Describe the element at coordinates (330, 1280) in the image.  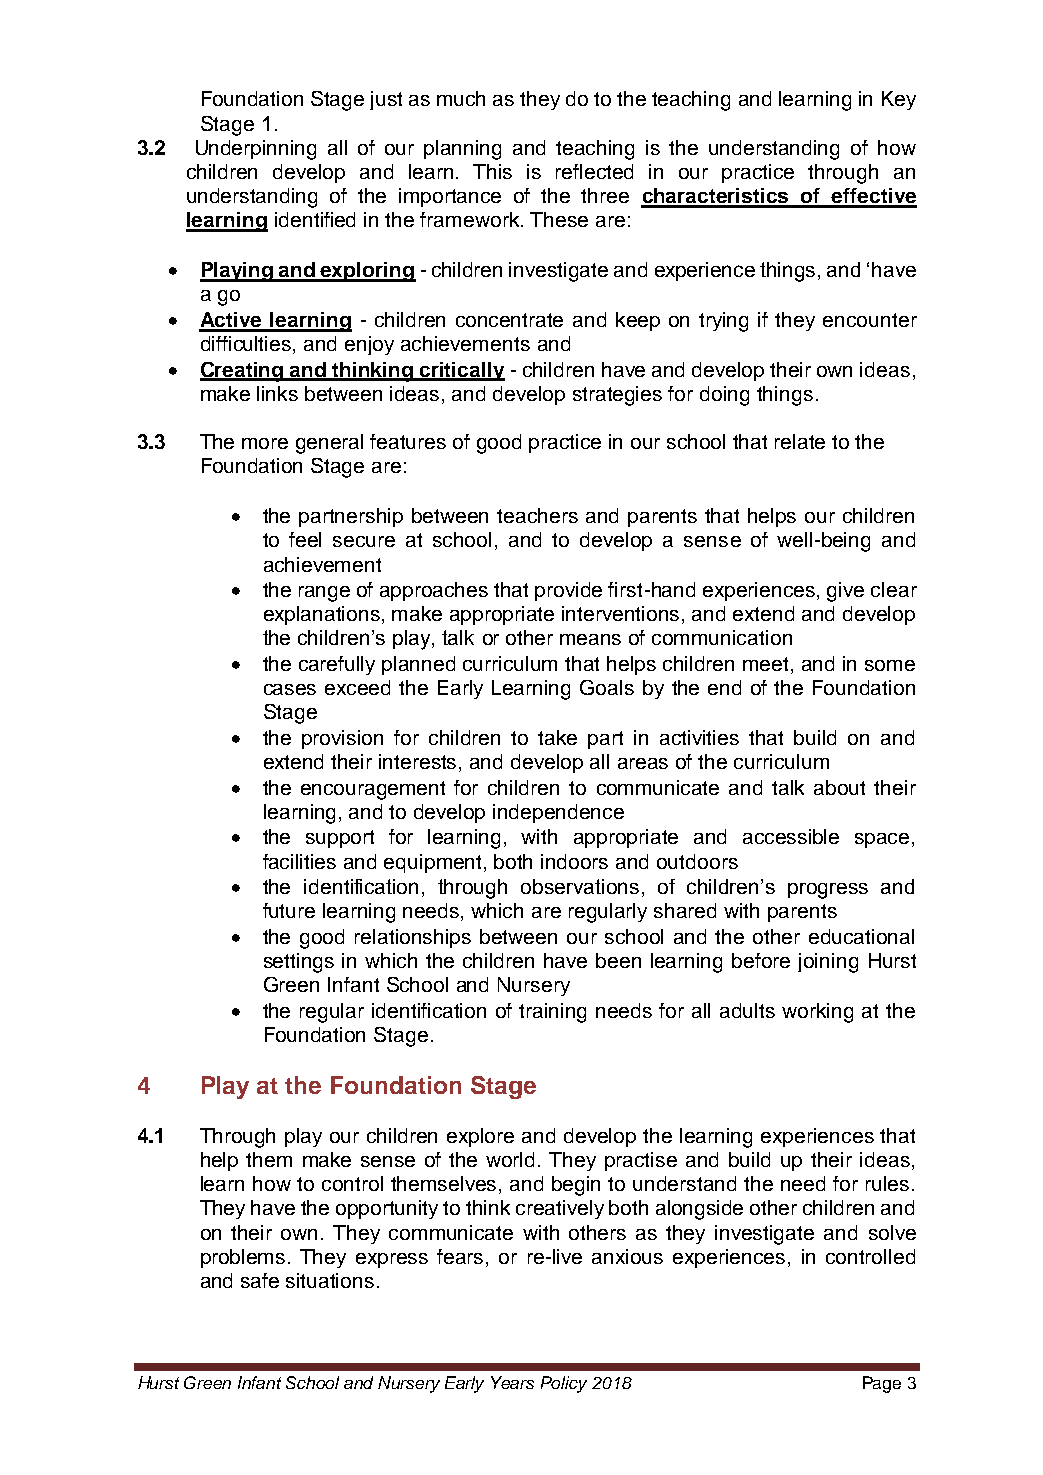
I see `situations` at that location.
